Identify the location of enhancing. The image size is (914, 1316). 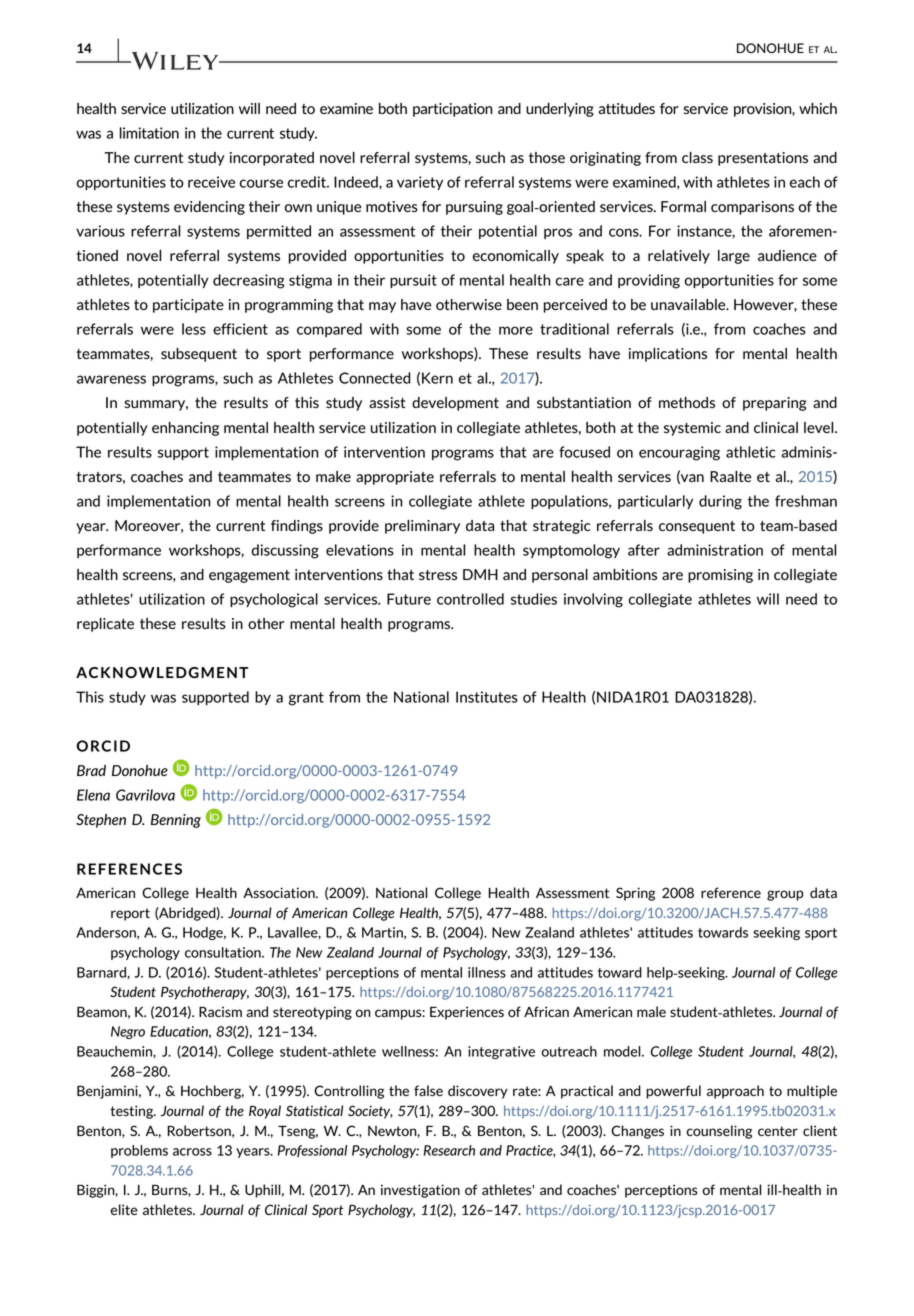
(185, 429).
